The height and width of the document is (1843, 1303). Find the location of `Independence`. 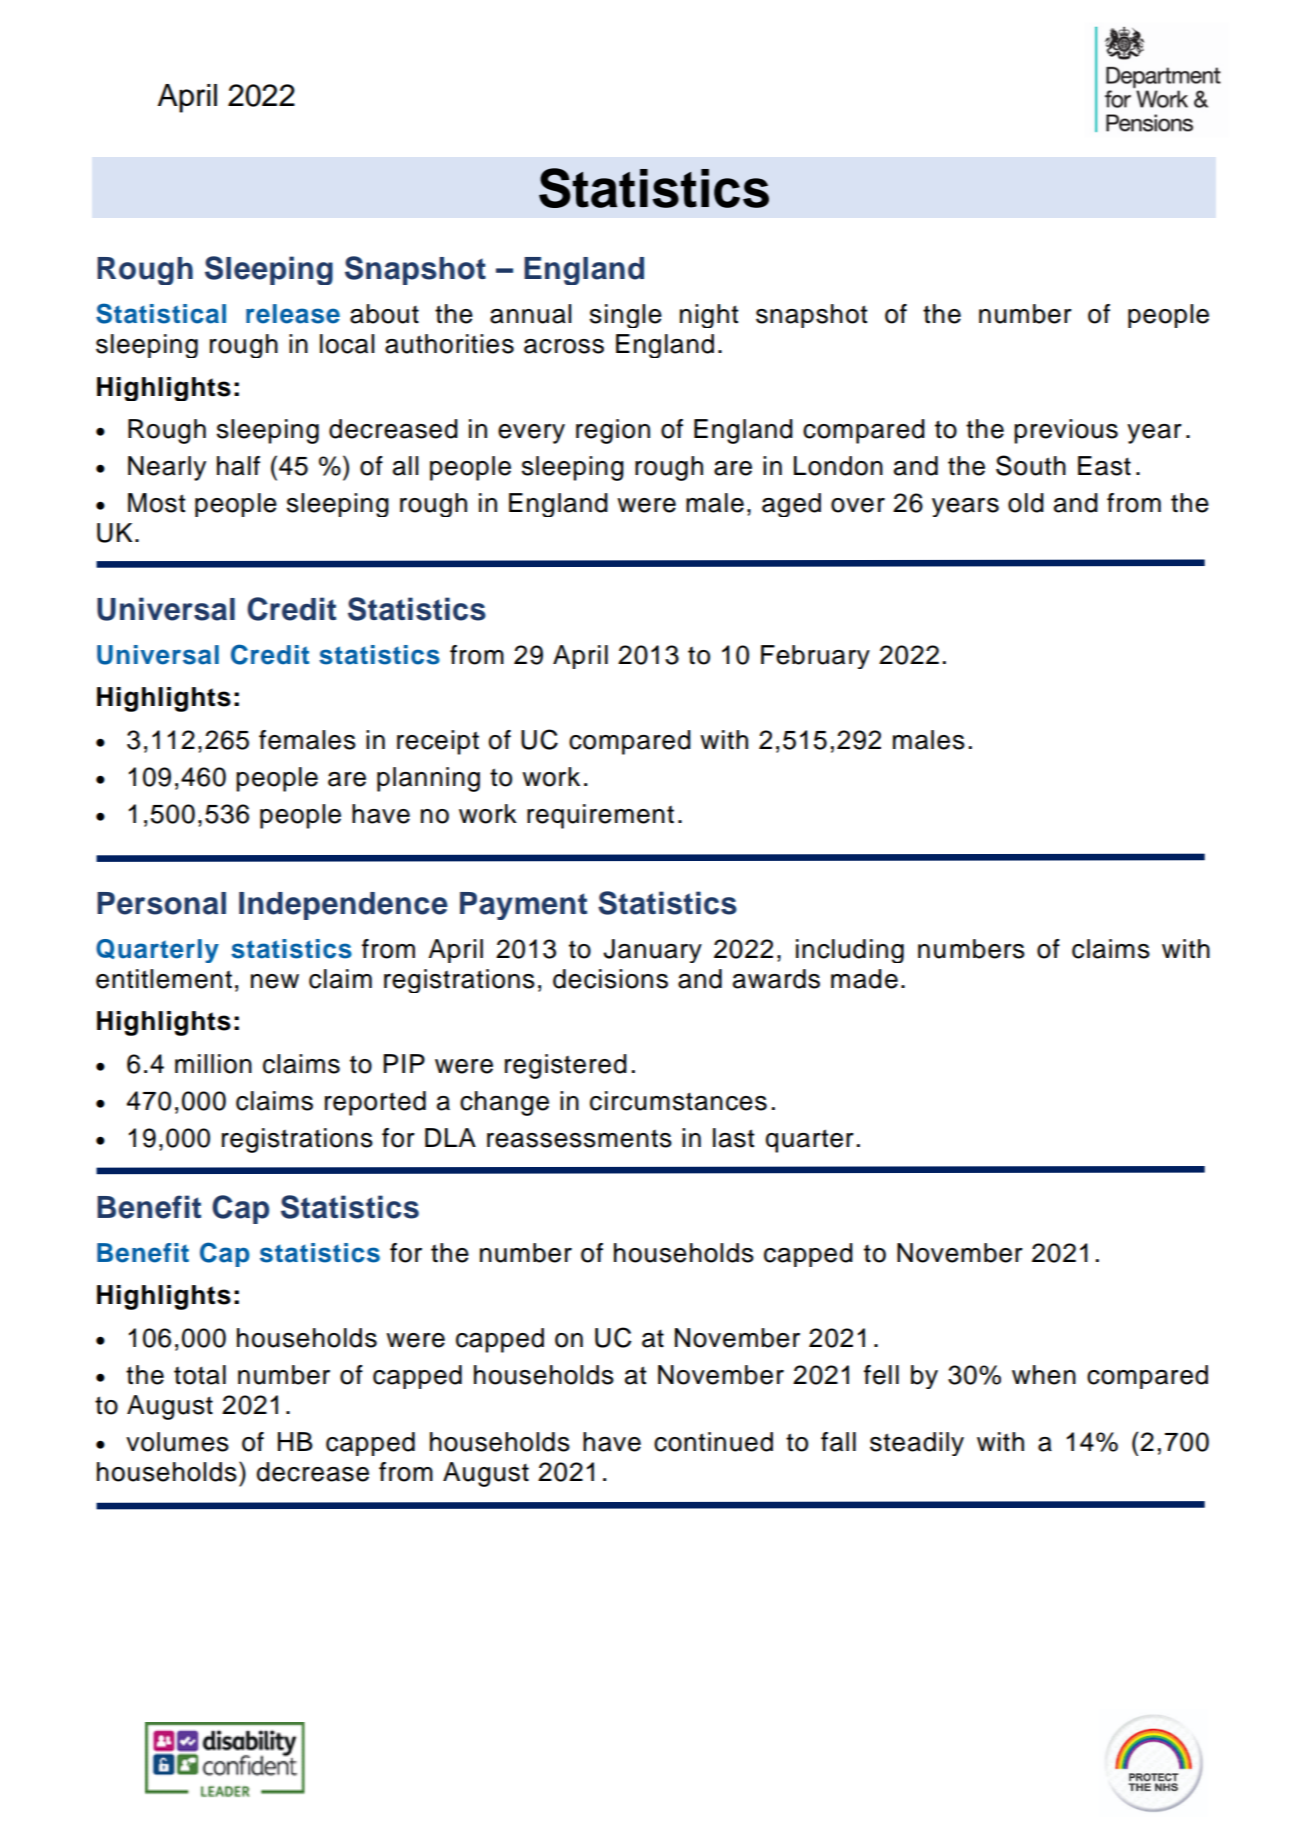

Independence is located at coordinates (343, 906).
